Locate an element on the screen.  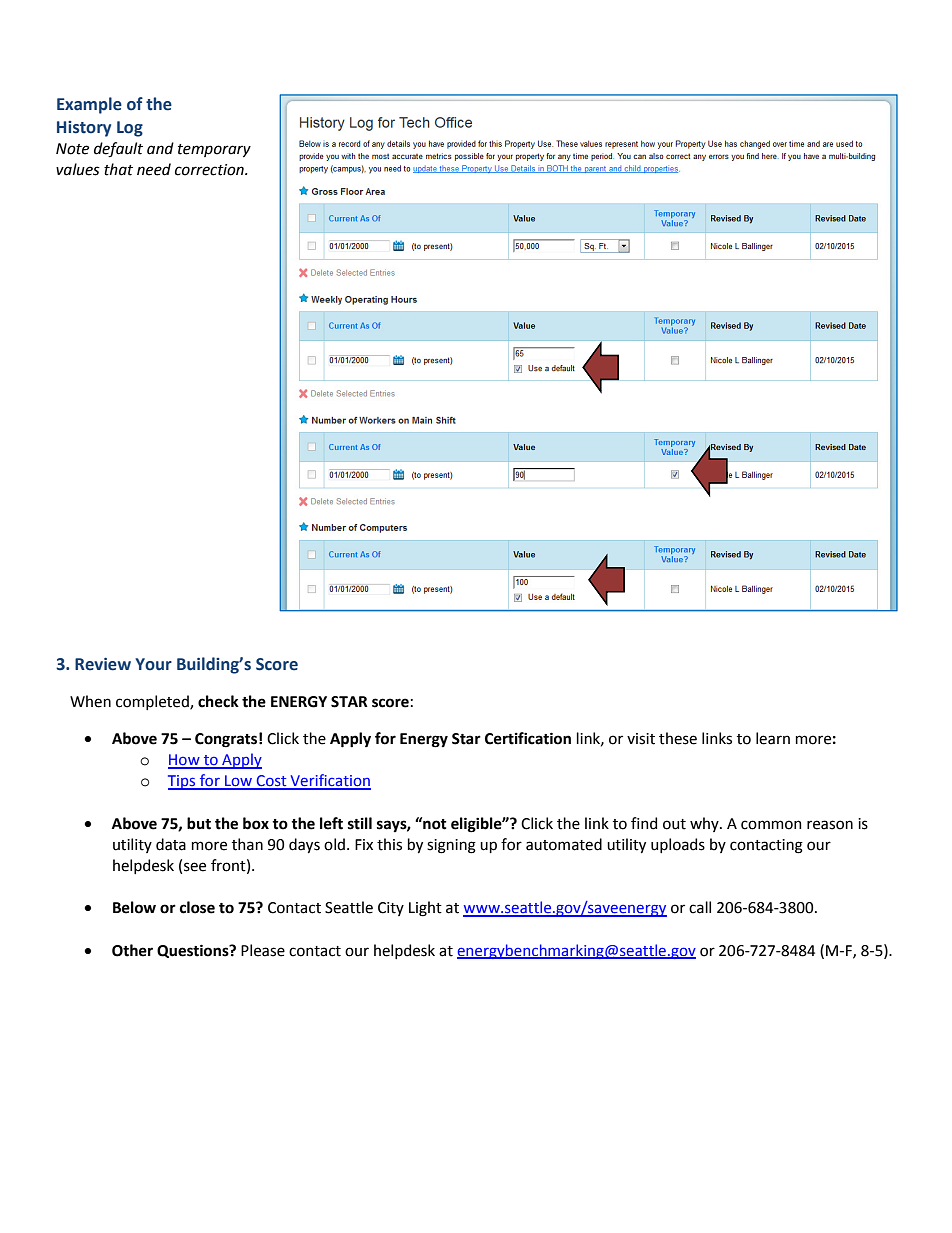
learn is located at coordinates (773, 738).
